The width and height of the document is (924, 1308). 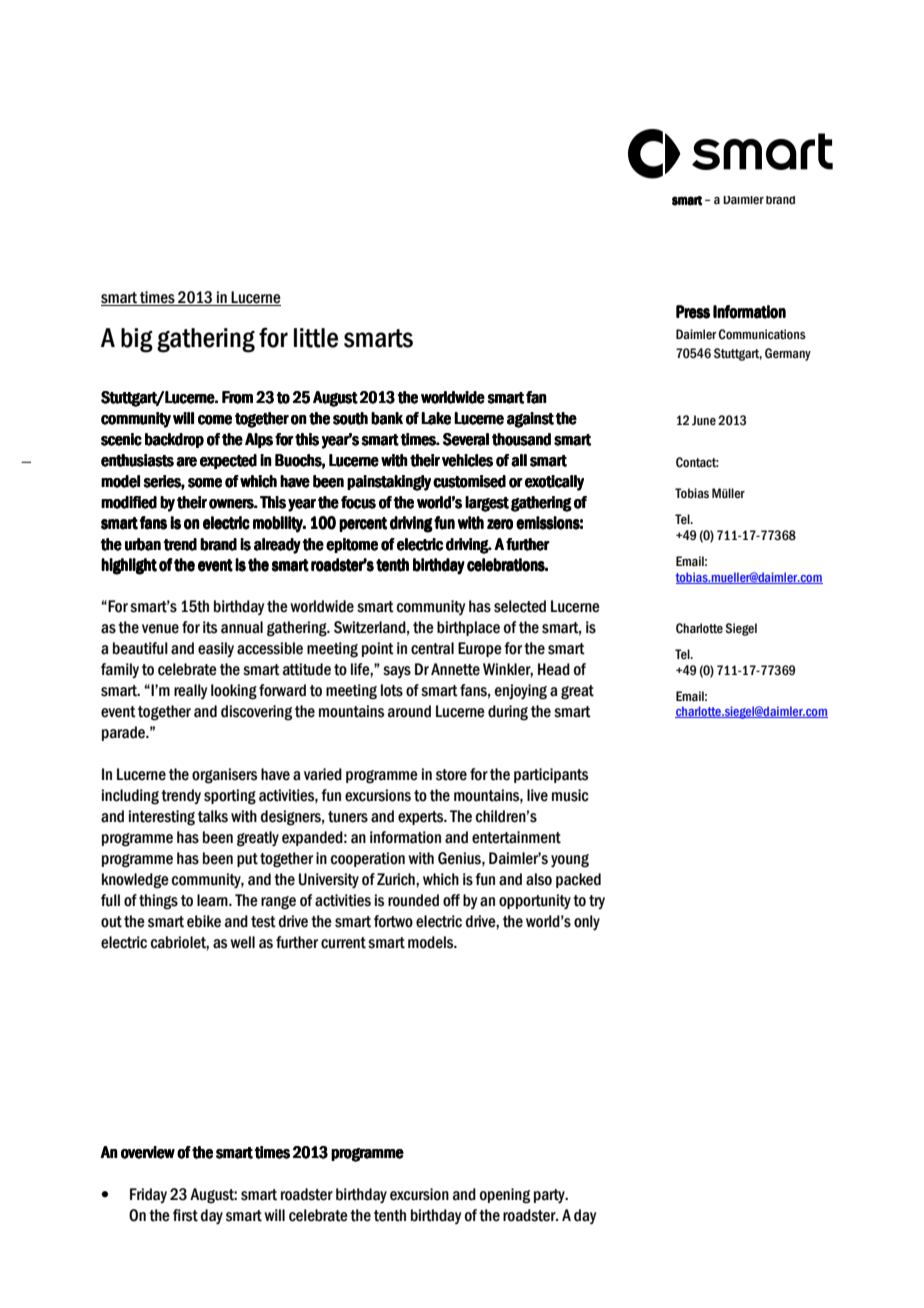 What do you see at coordinates (451, 775) in the document?
I see `store` at bounding box center [451, 775].
